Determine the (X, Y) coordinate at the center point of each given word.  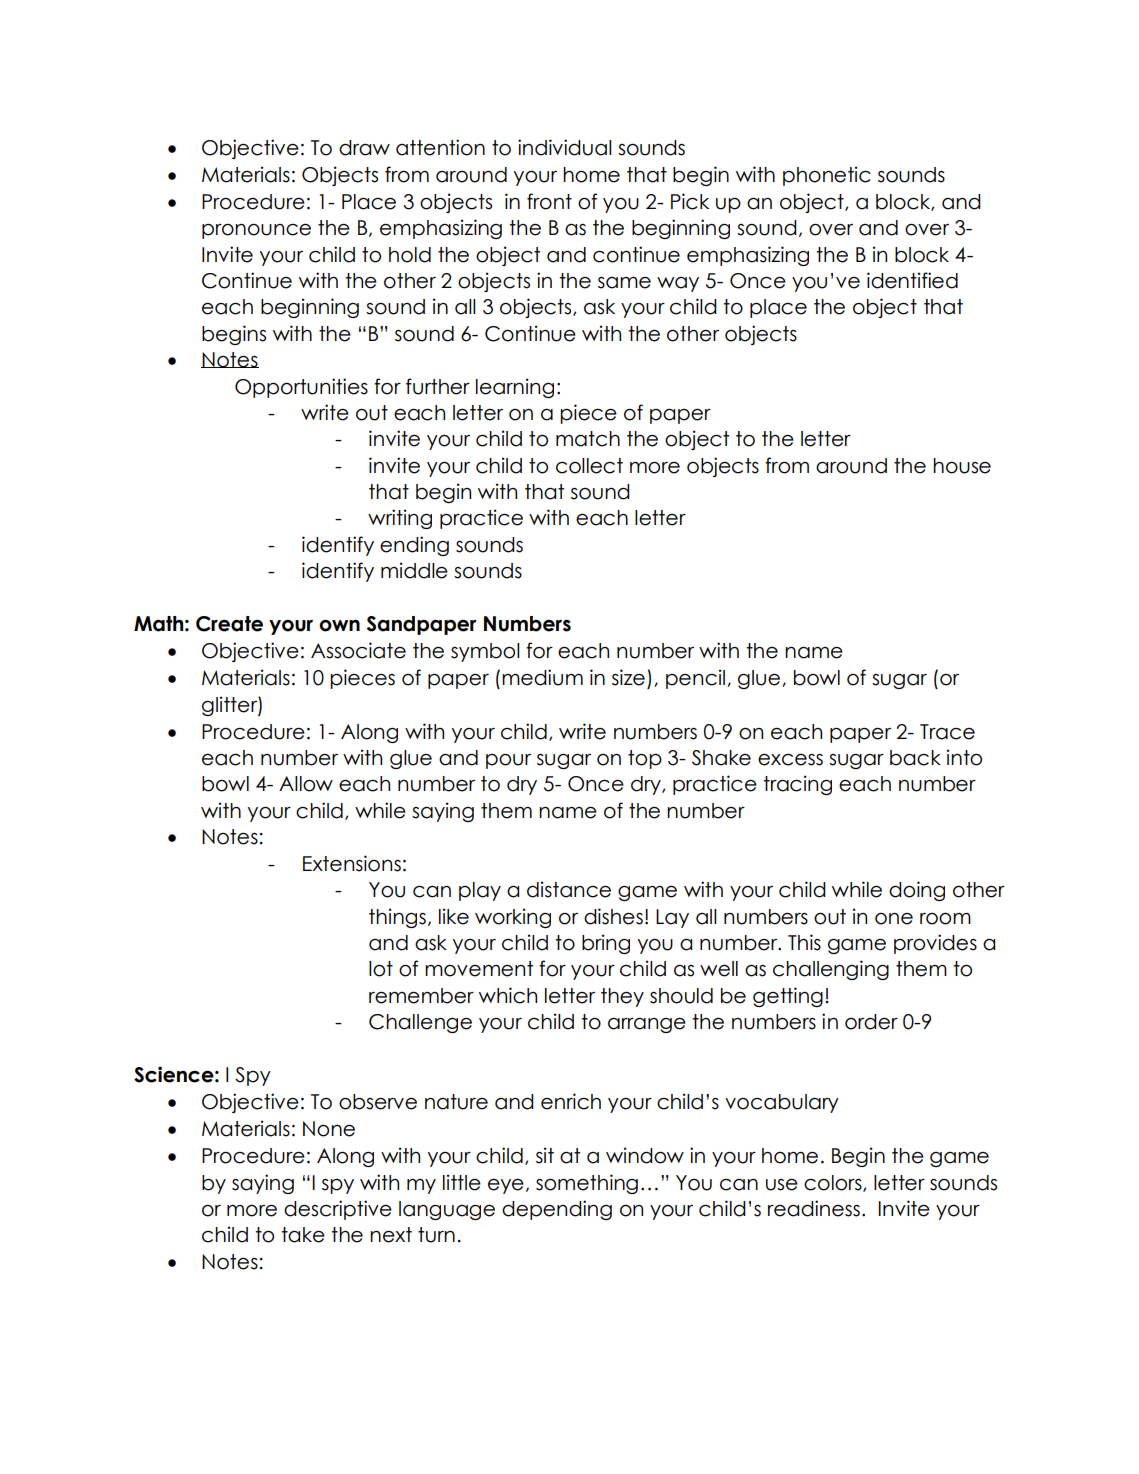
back (915, 758)
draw (364, 148)
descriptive (338, 1210)
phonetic (827, 176)
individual (565, 147)
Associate (358, 650)
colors (834, 1183)
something (587, 1184)
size (628, 677)
